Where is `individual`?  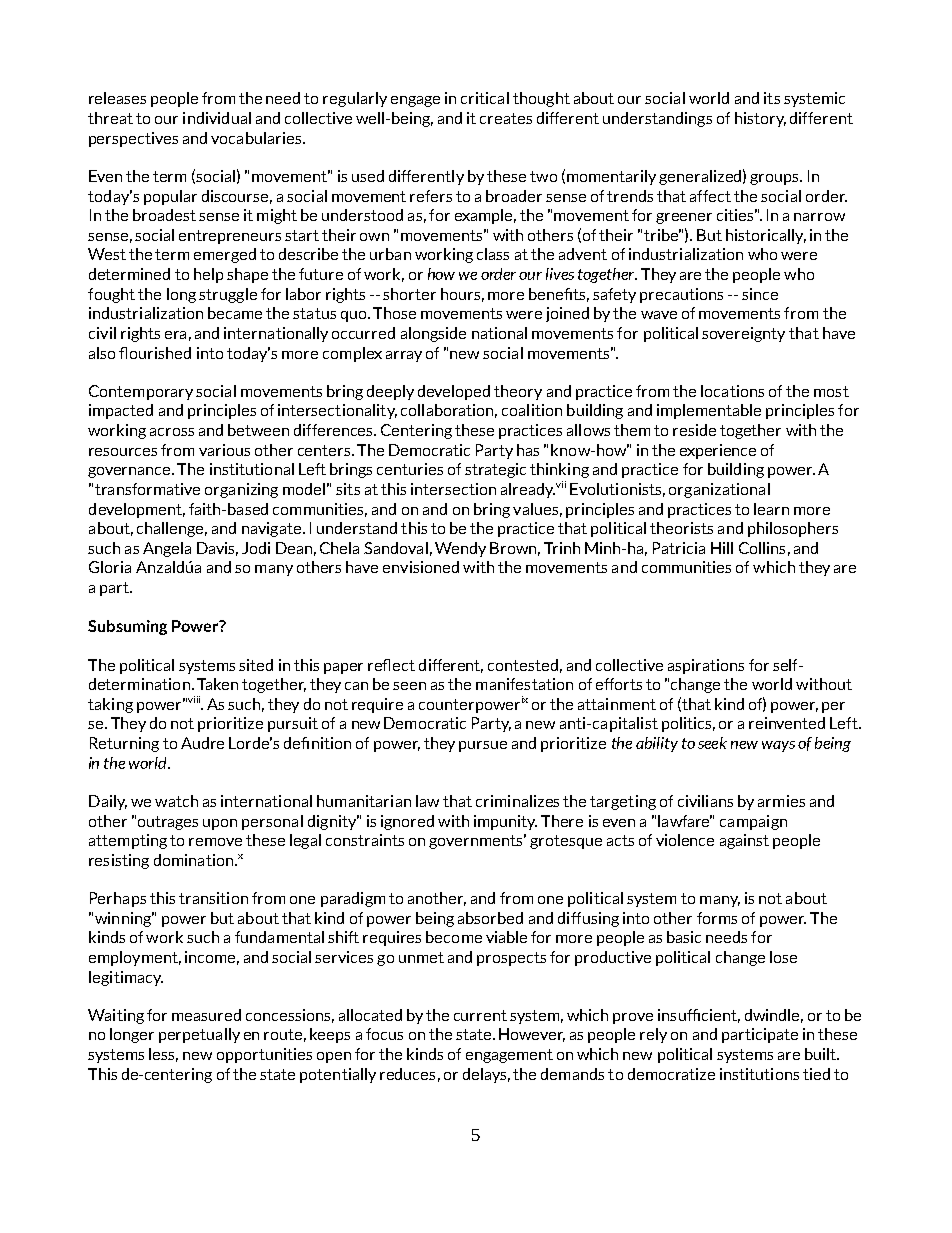 individual is located at coordinates (217, 118).
